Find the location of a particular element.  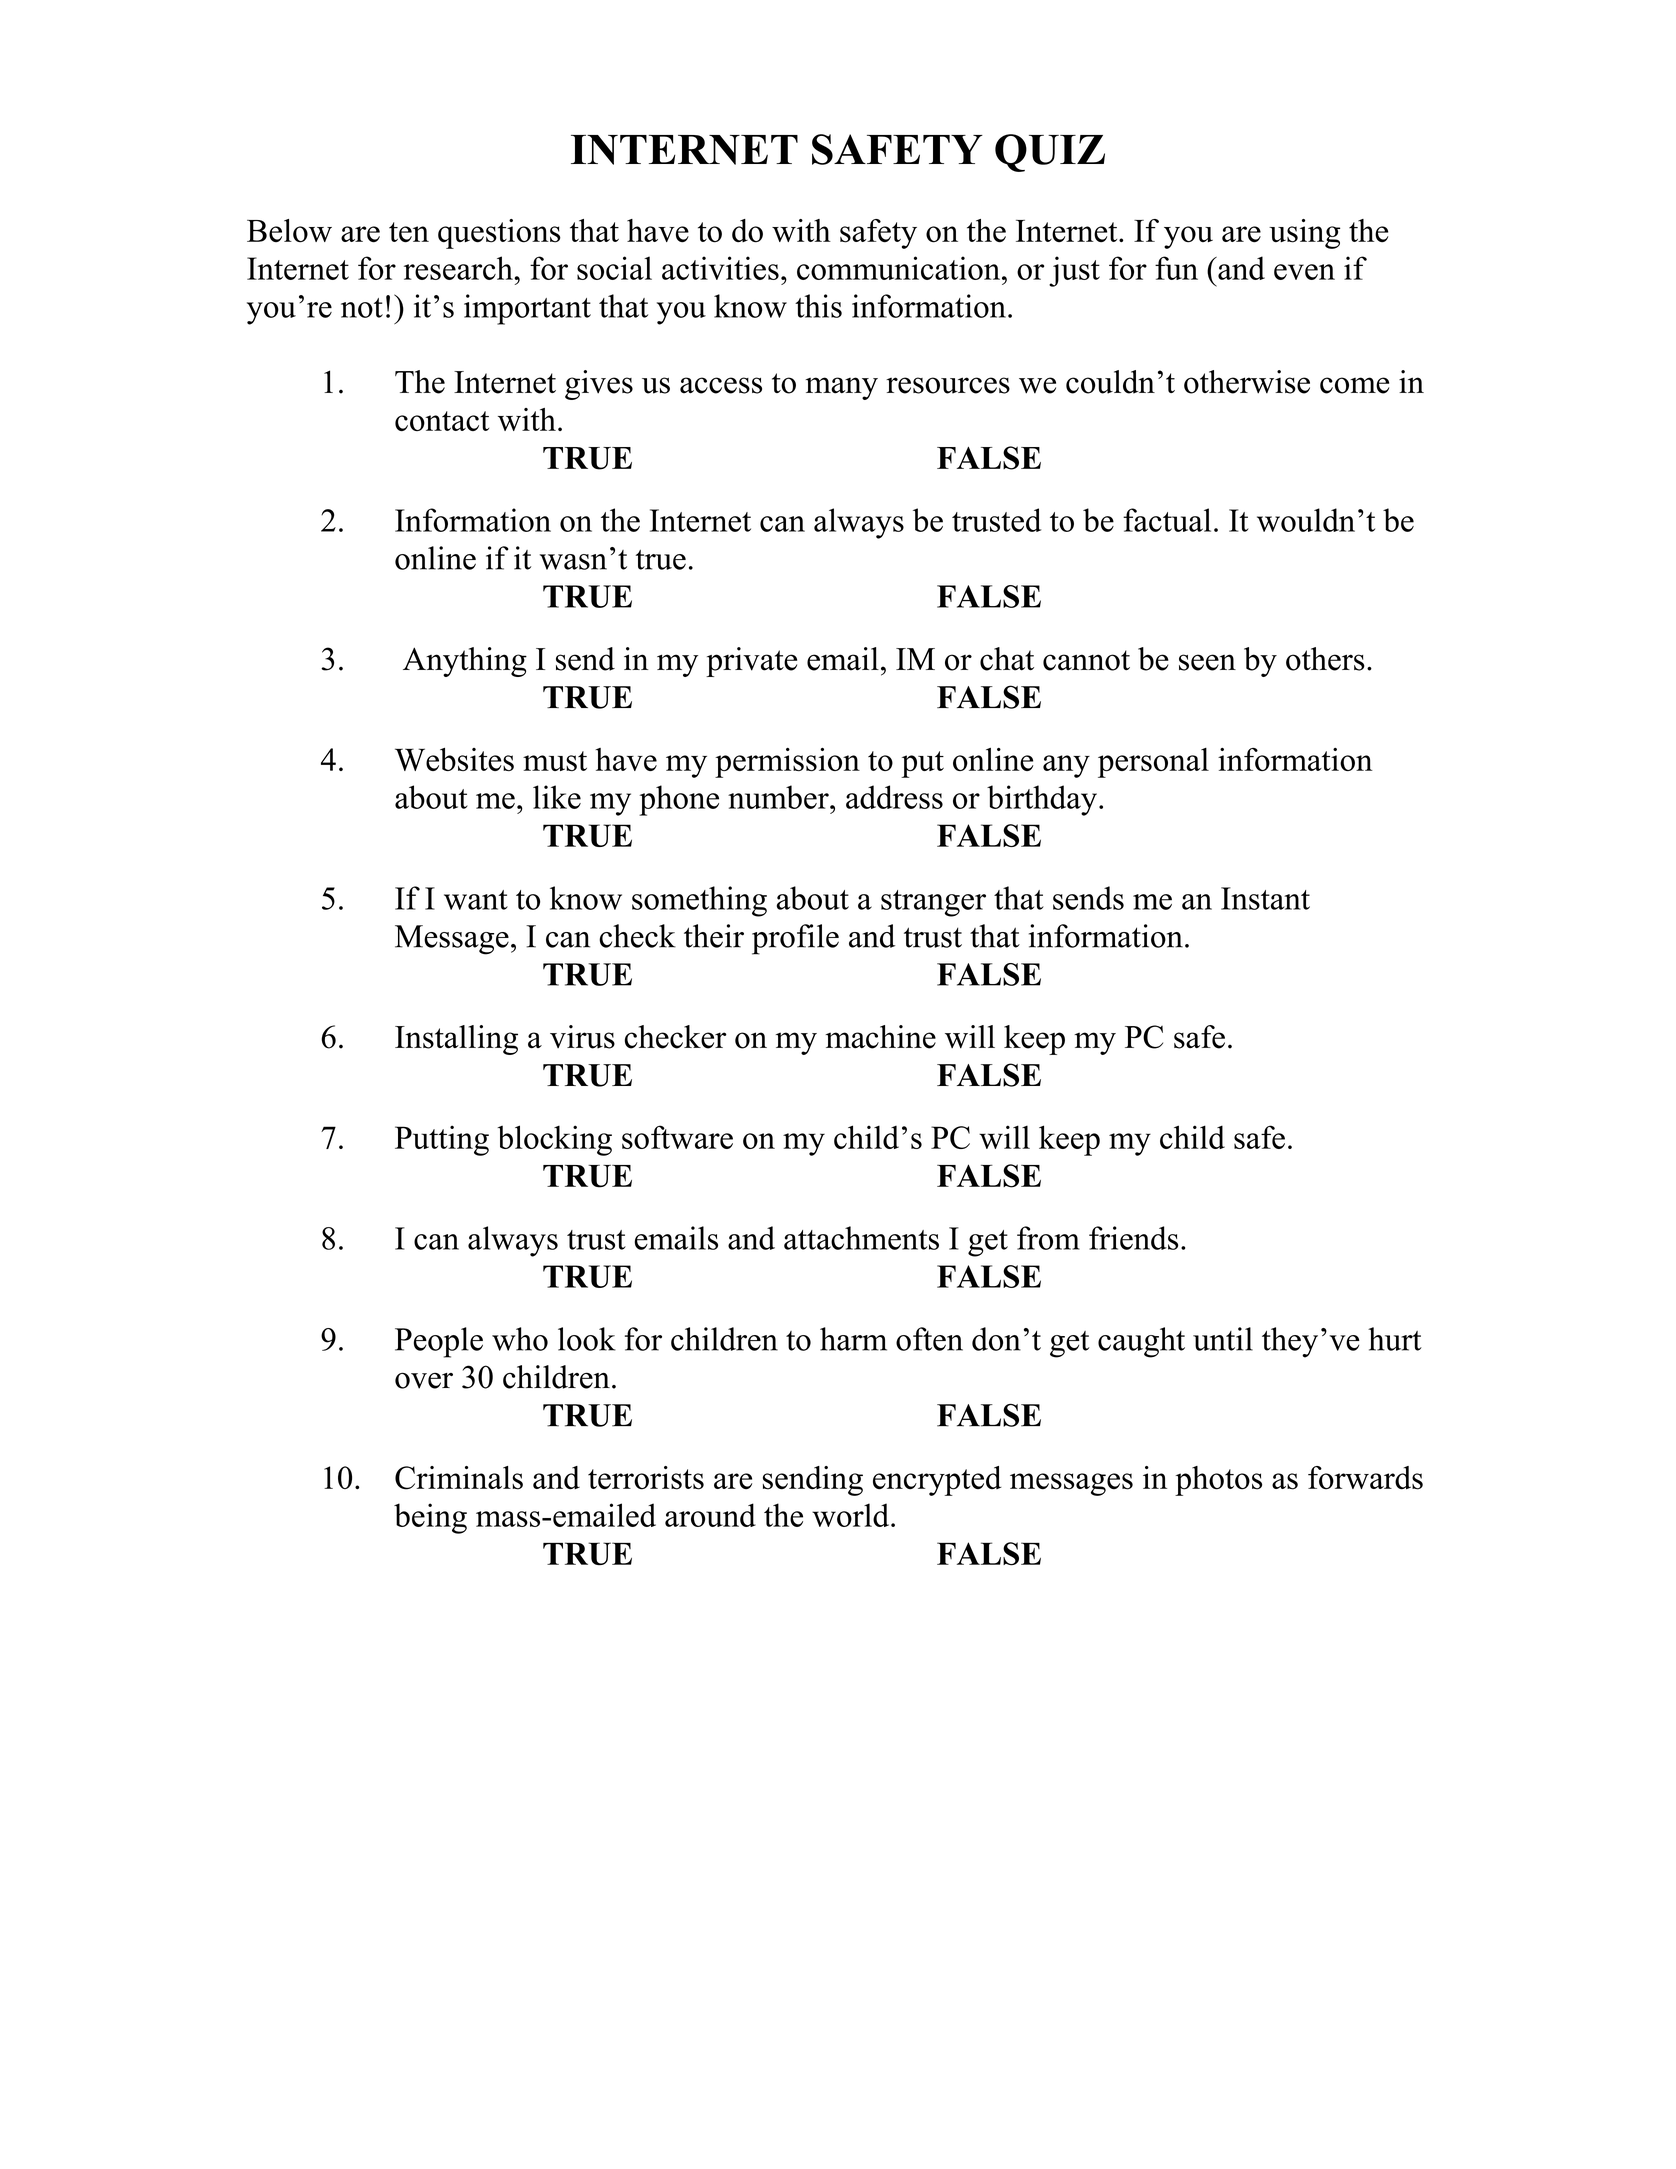

questions is located at coordinates (499, 234).
